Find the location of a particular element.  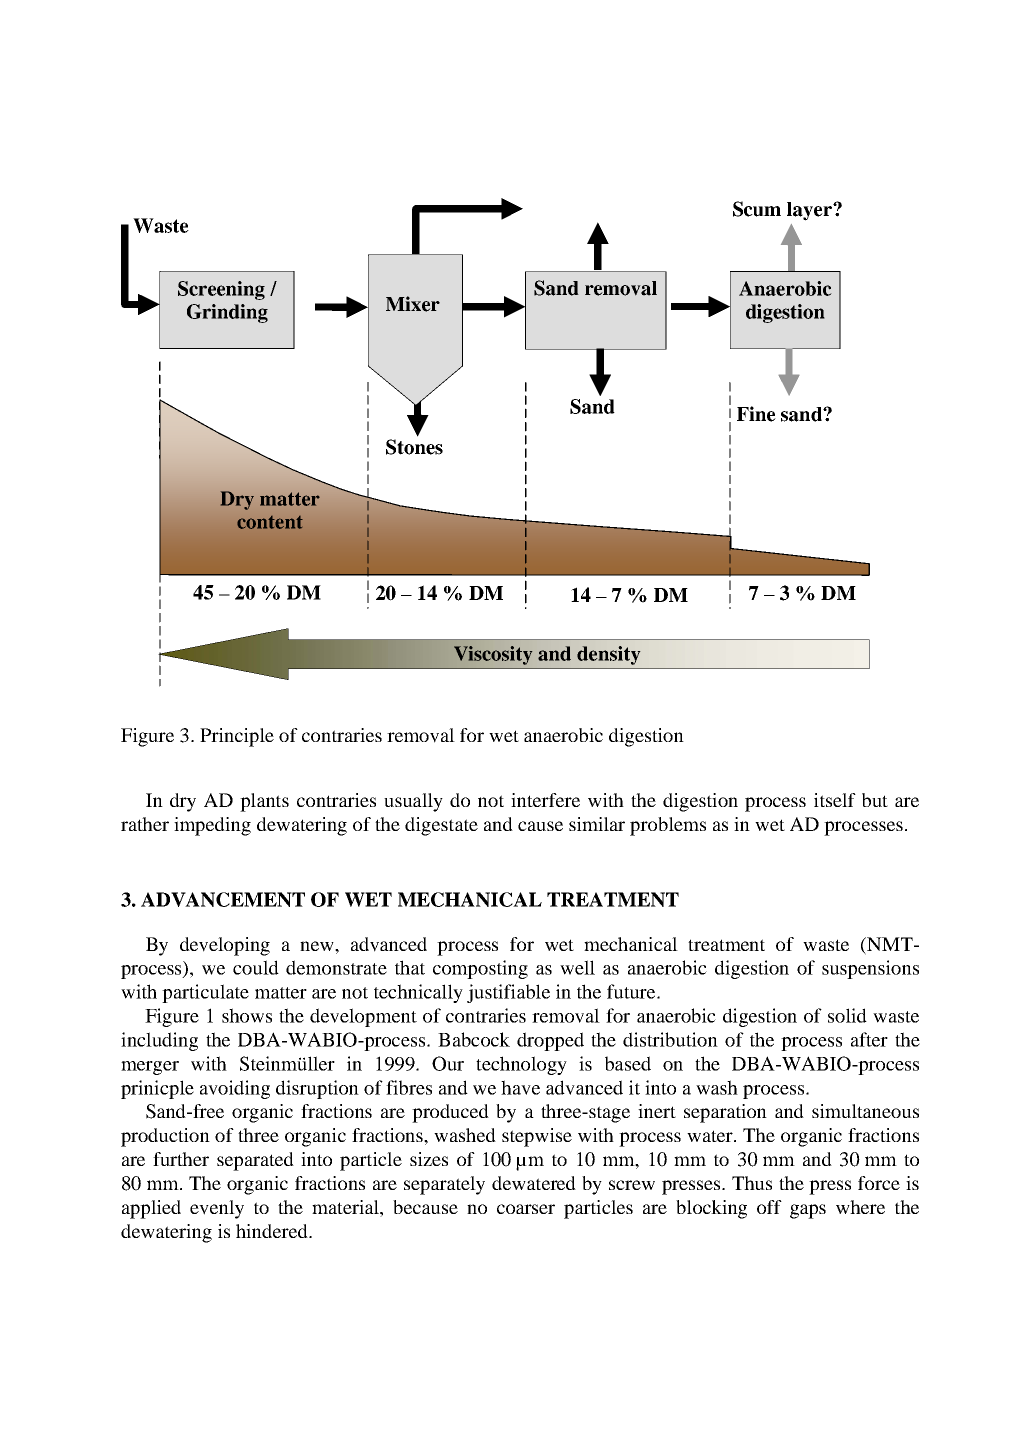

Mixer is located at coordinates (413, 304).
